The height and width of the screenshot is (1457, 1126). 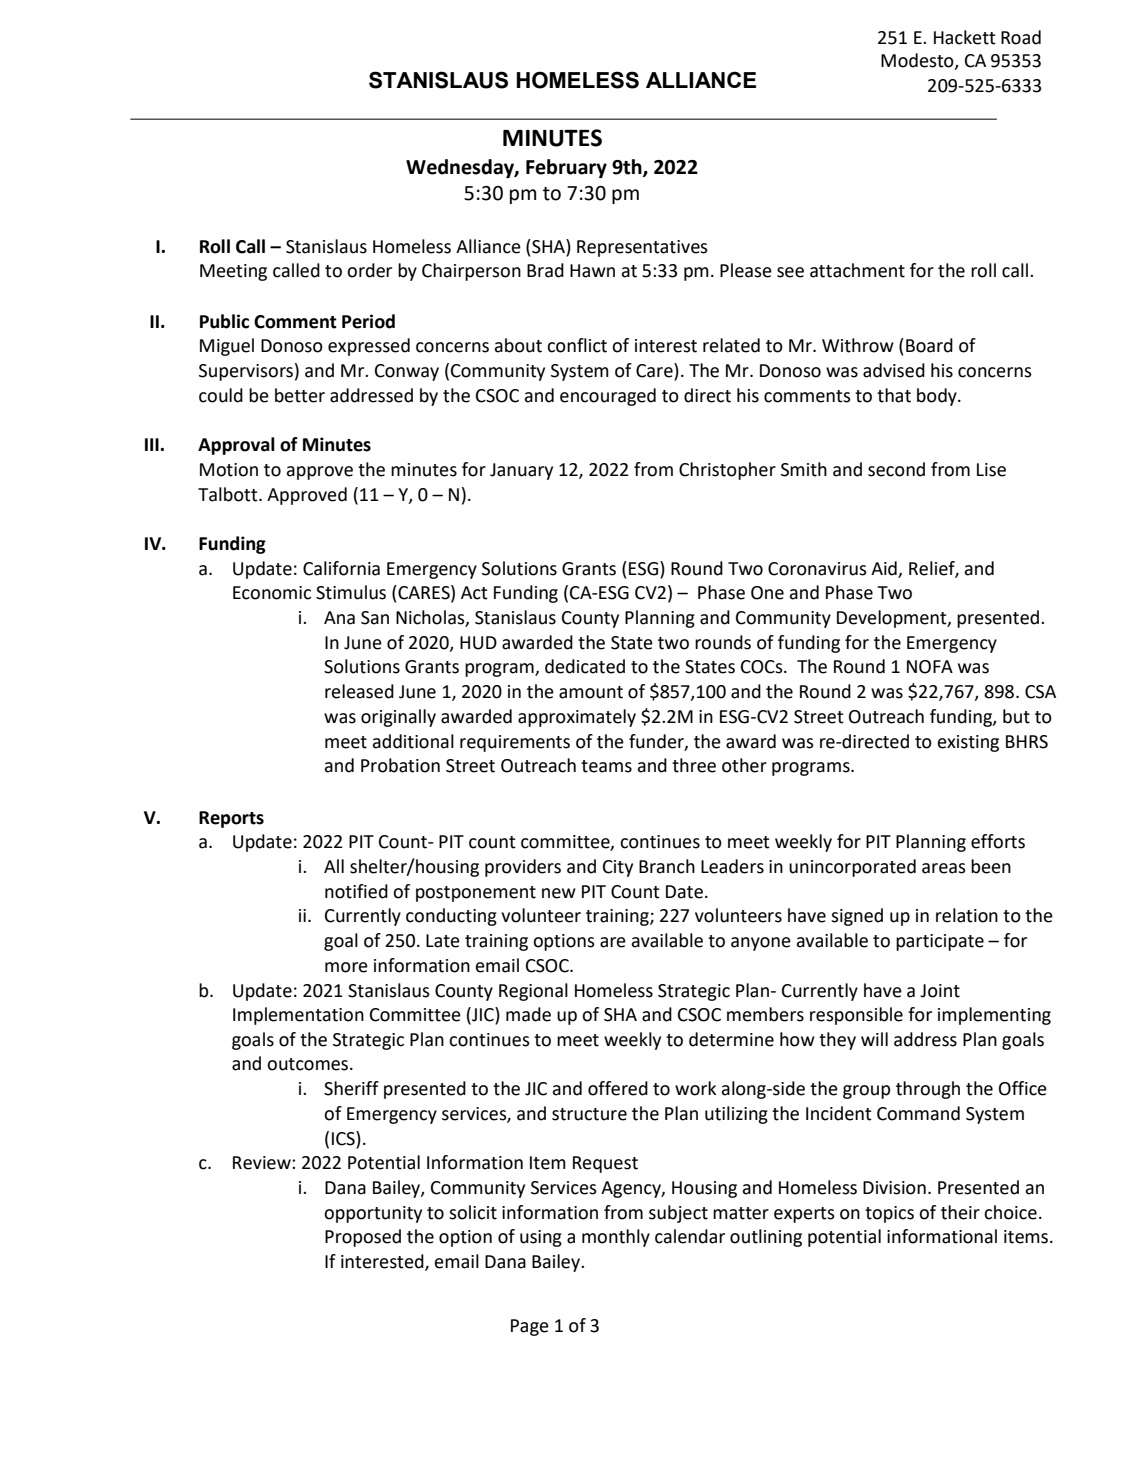 I want to click on Joint, so click(x=940, y=991).
